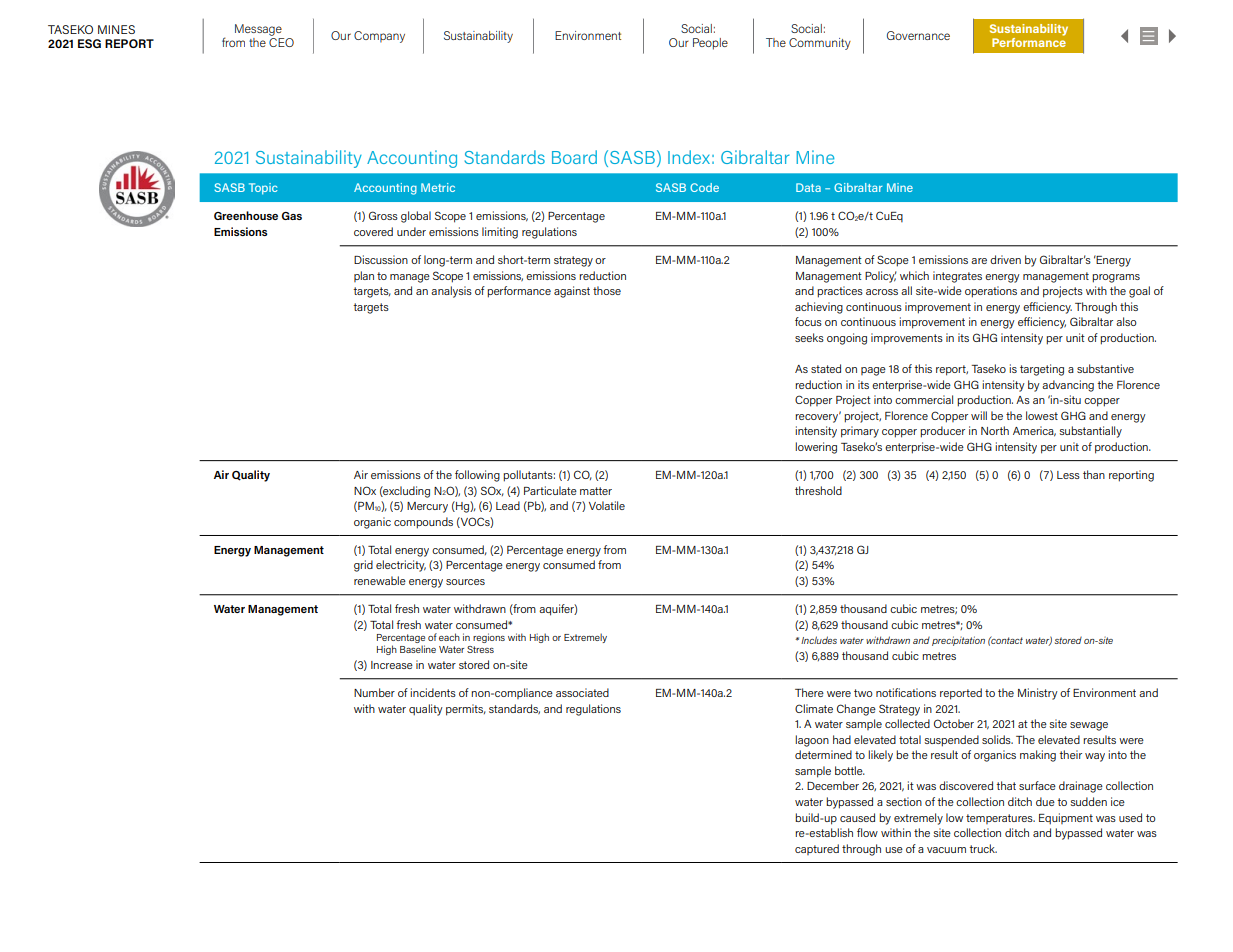 The height and width of the screenshot is (952, 1233). I want to click on those, so click(607, 290).
